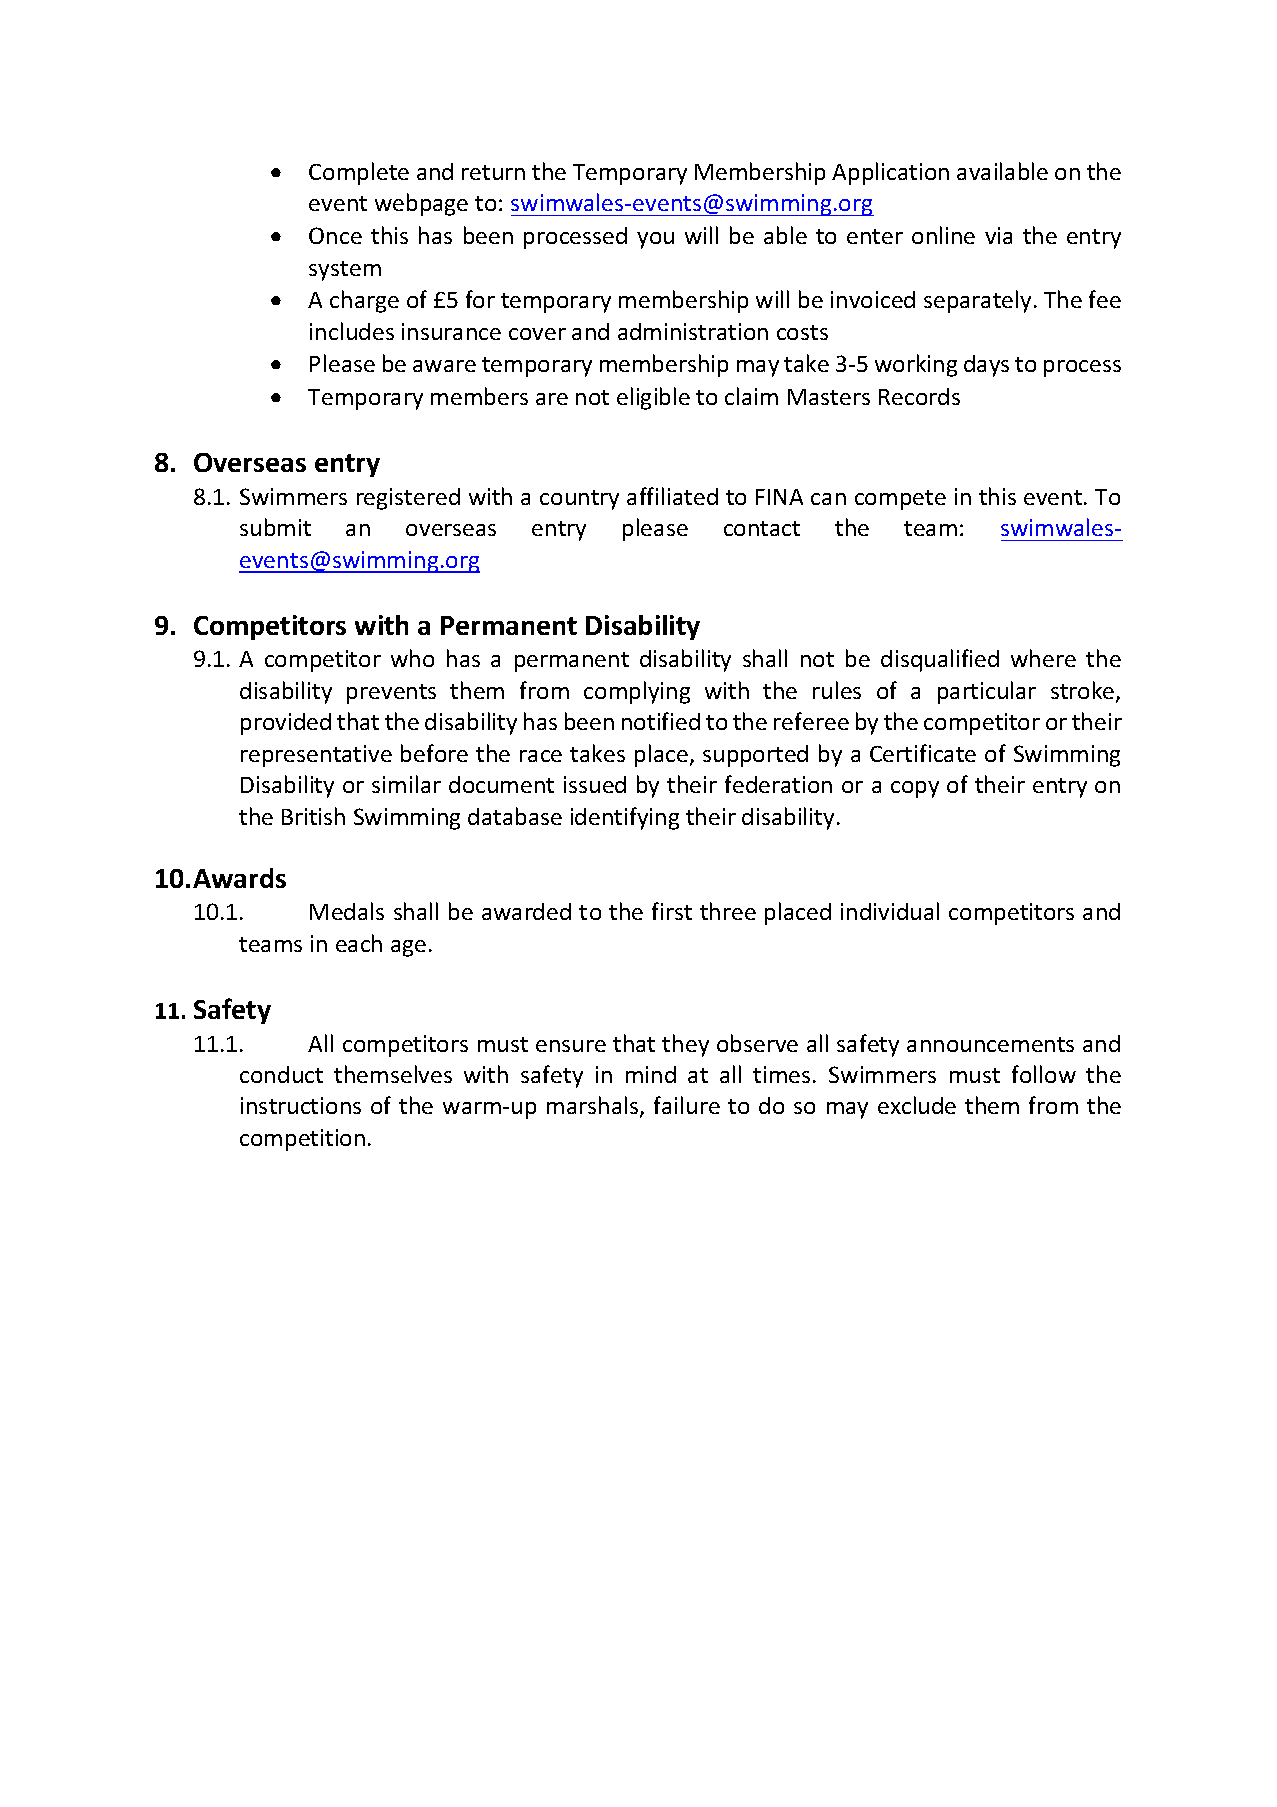 This screenshot has width=1277, height=1807. Describe the element at coordinates (687, 1105) in the screenshot. I see `failure` at that location.
